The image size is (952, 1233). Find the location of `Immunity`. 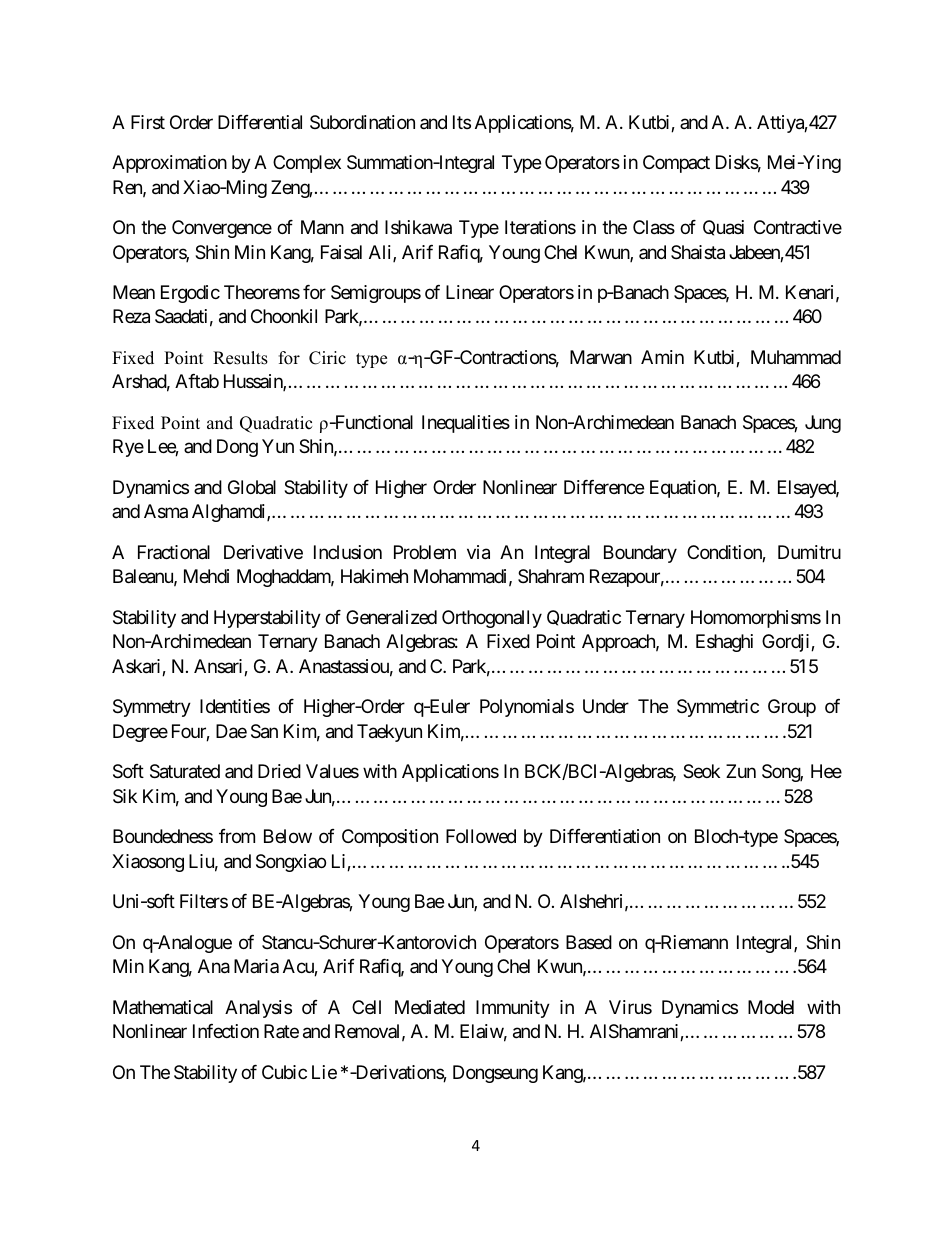

Immunity is located at coordinates (513, 1009).
